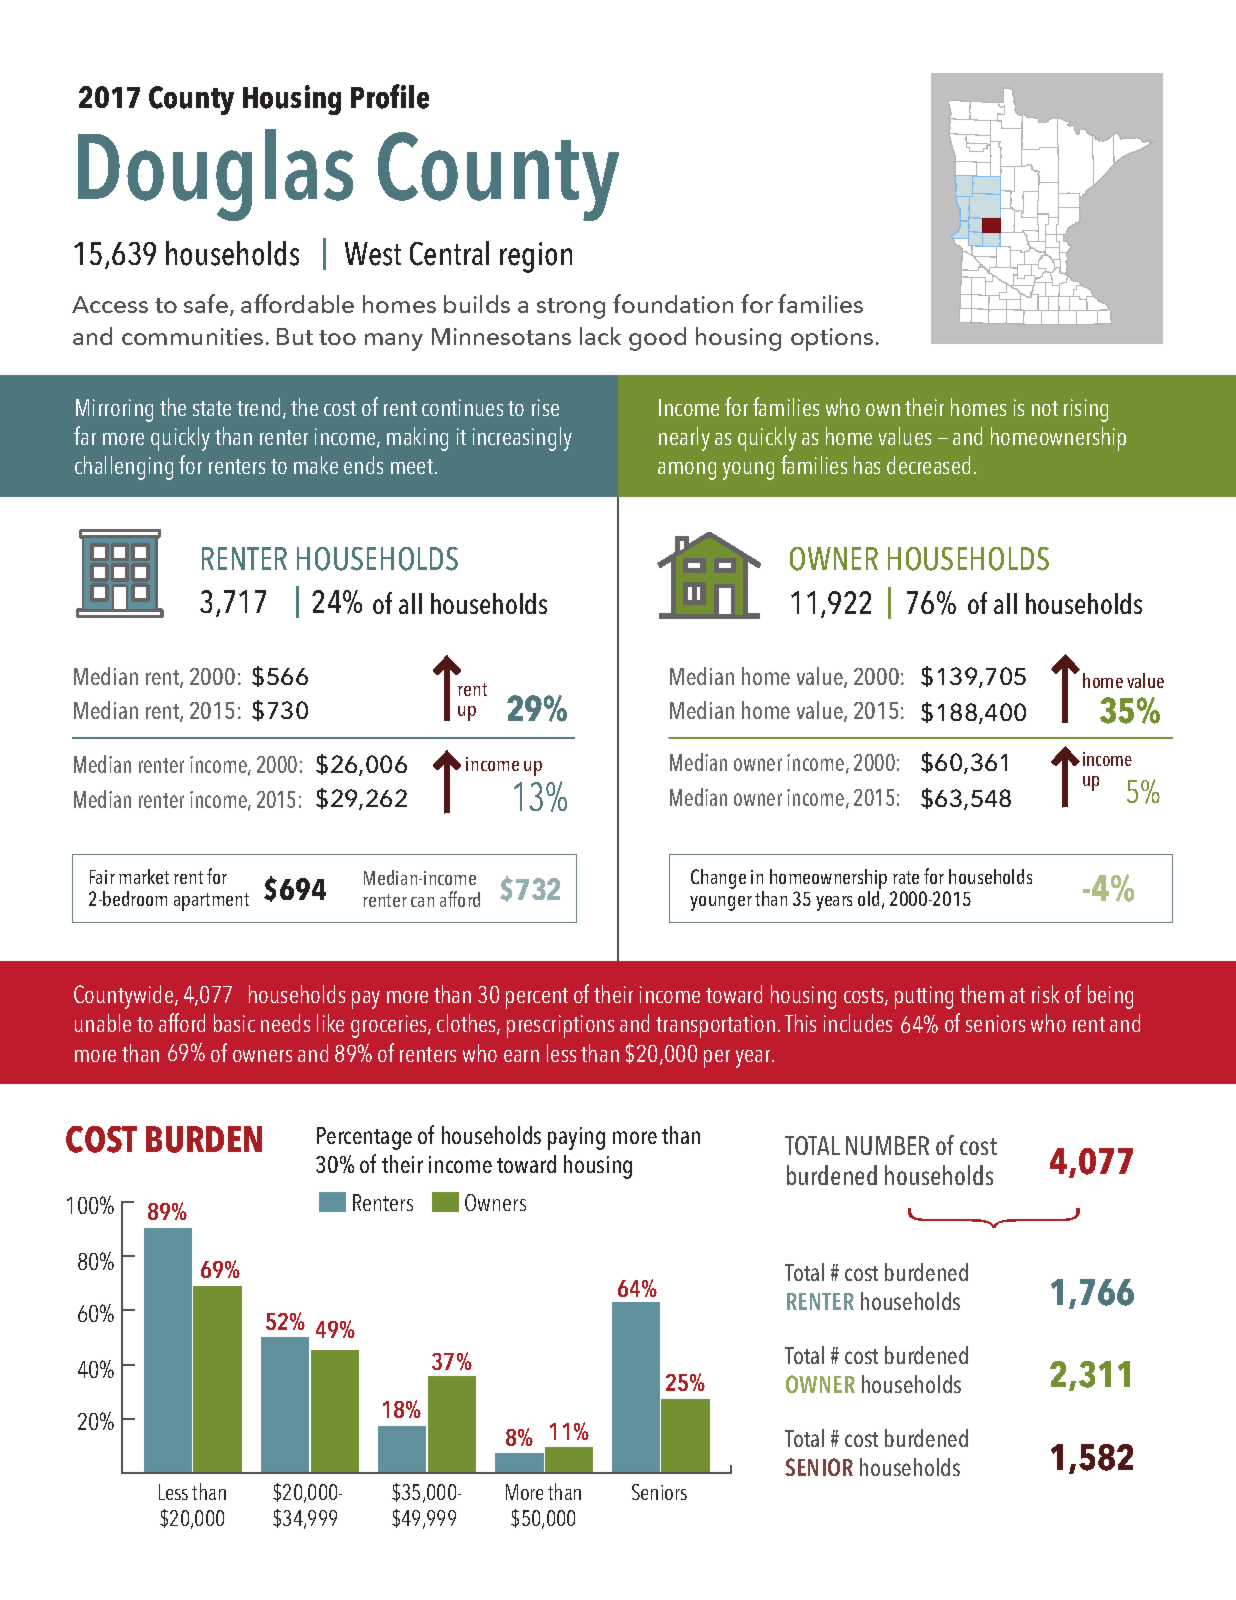 Image resolution: width=1236 pixels, height=1600 pixels. What do you see at coordinates (234, 1023) in the screenshot?
I see `basic` at bounding box center [234, 1023].
